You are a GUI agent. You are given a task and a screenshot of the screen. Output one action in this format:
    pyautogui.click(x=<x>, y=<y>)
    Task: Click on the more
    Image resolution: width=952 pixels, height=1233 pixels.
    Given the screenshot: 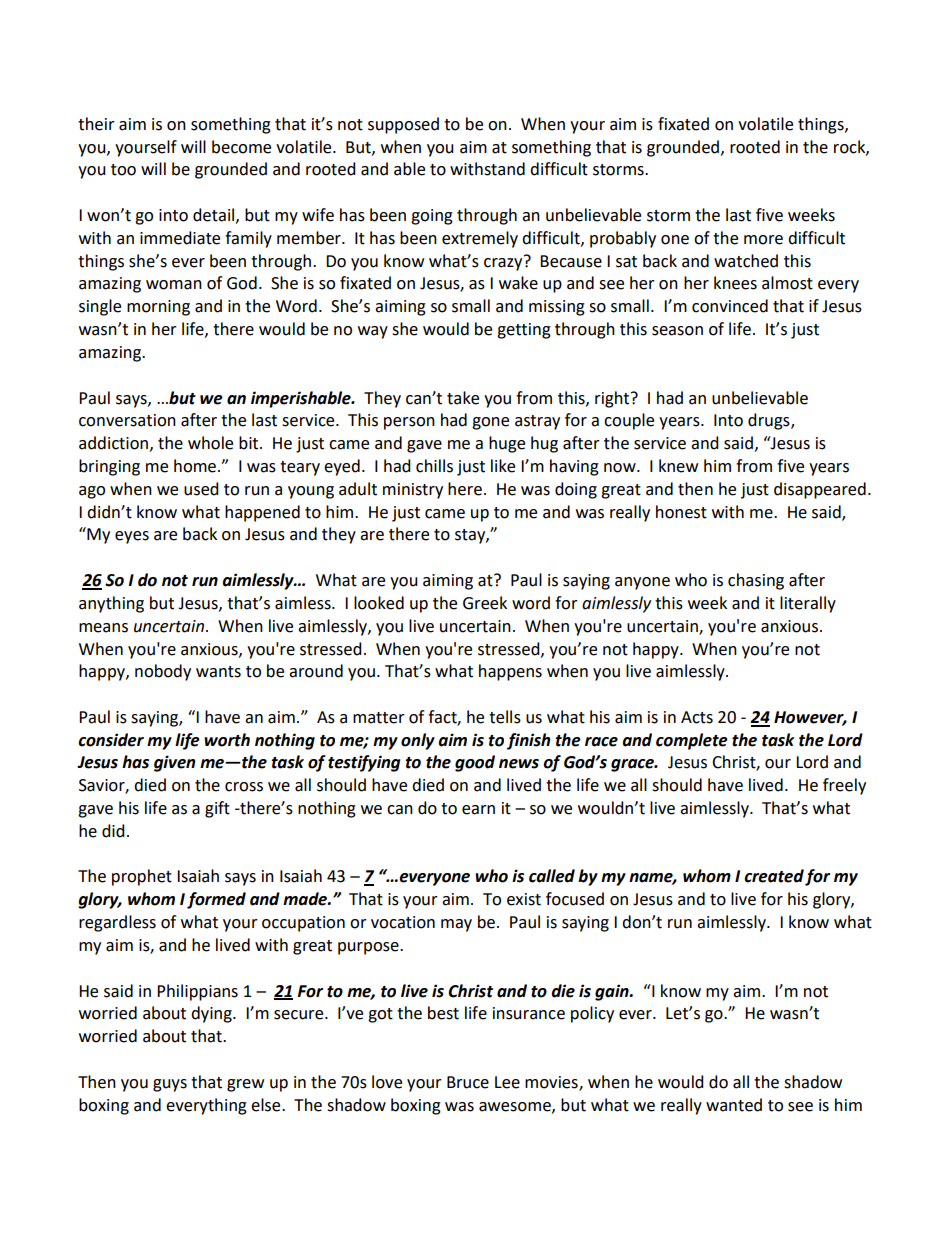 What is the action you would take?
    pyautogui.click(x=763, y=240)
